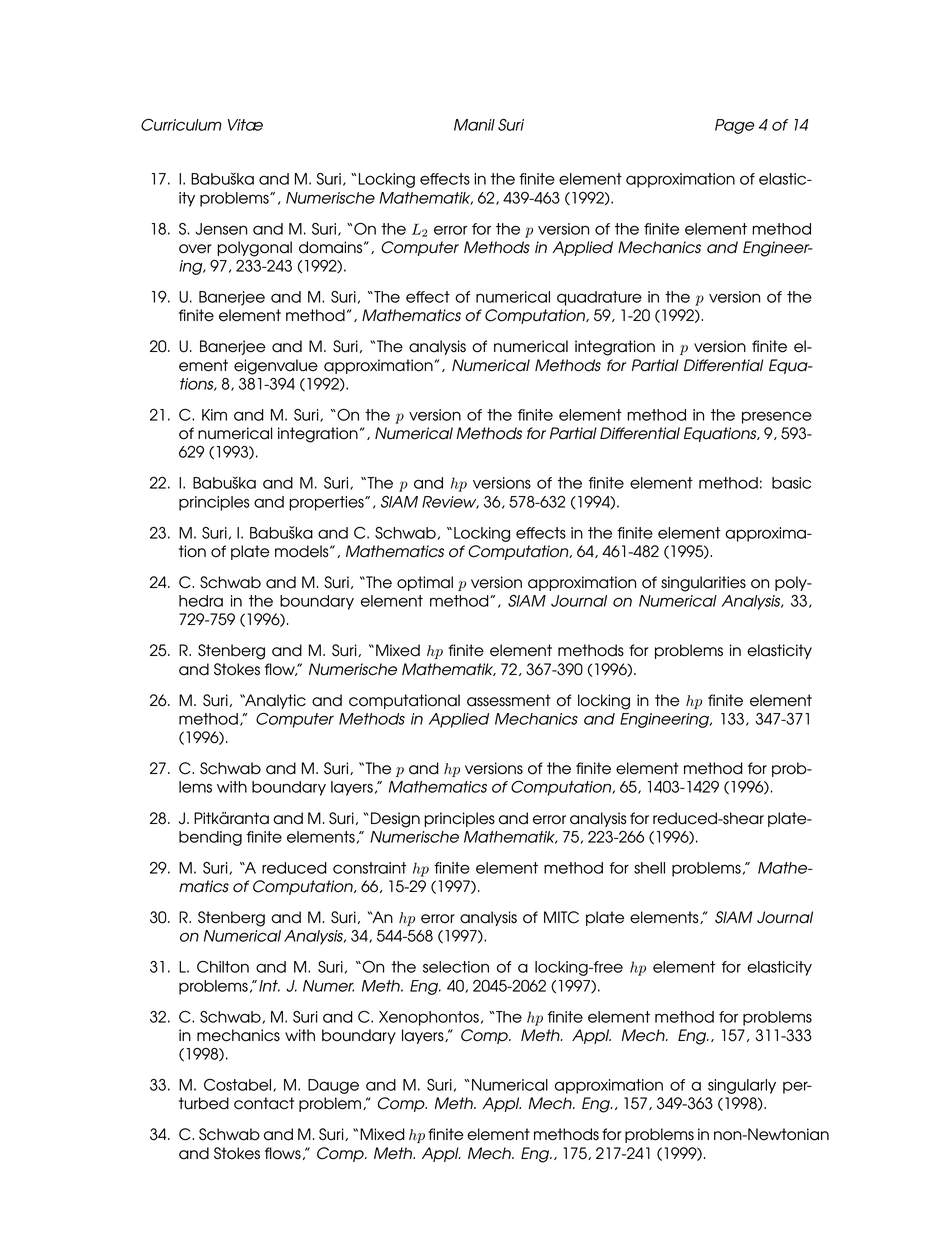  I want to click on optimal, so click(425, 583).
